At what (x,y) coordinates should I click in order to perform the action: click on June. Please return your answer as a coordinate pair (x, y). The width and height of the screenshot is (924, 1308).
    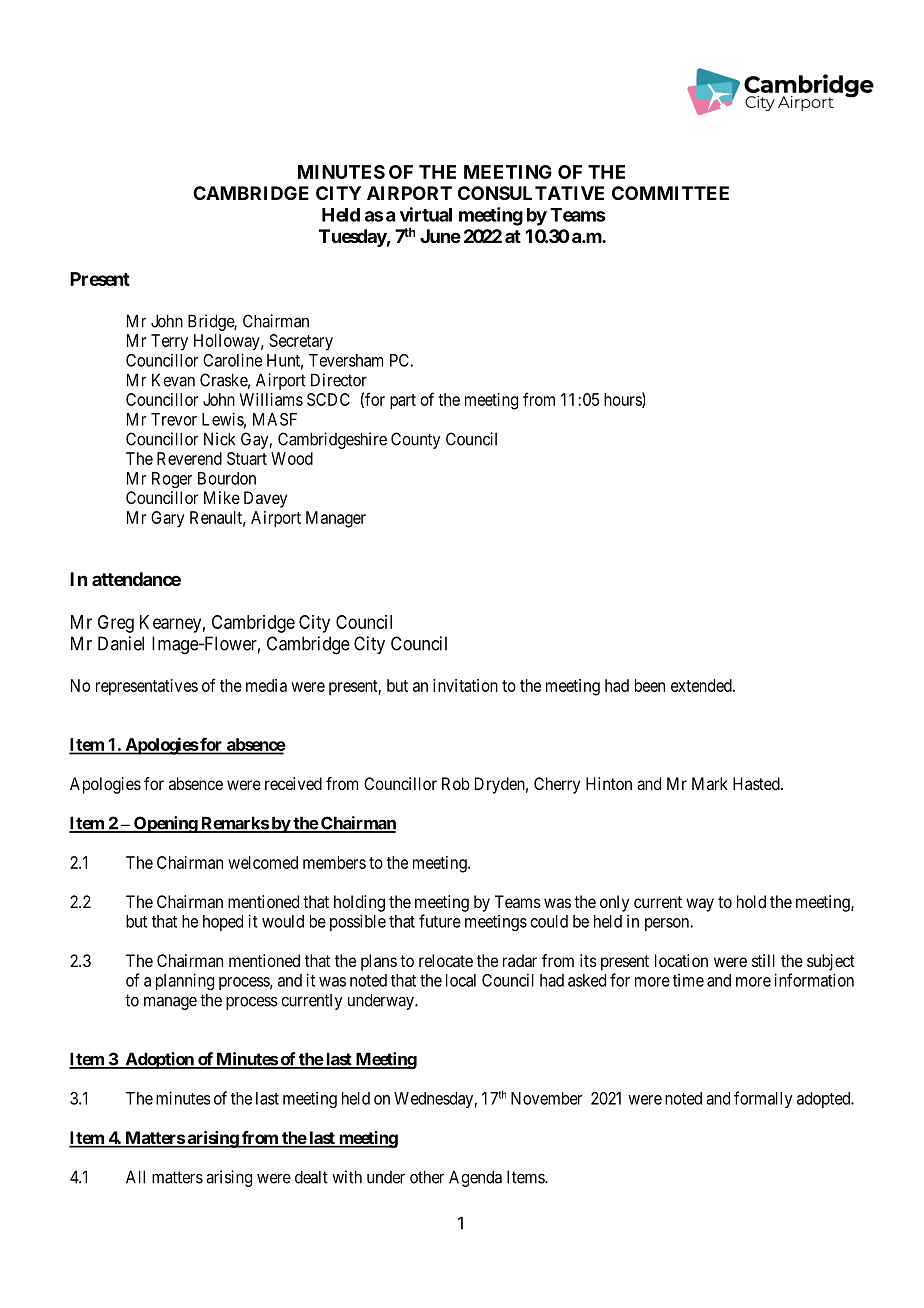
    Looking at the image, I should click on (440, 236).
